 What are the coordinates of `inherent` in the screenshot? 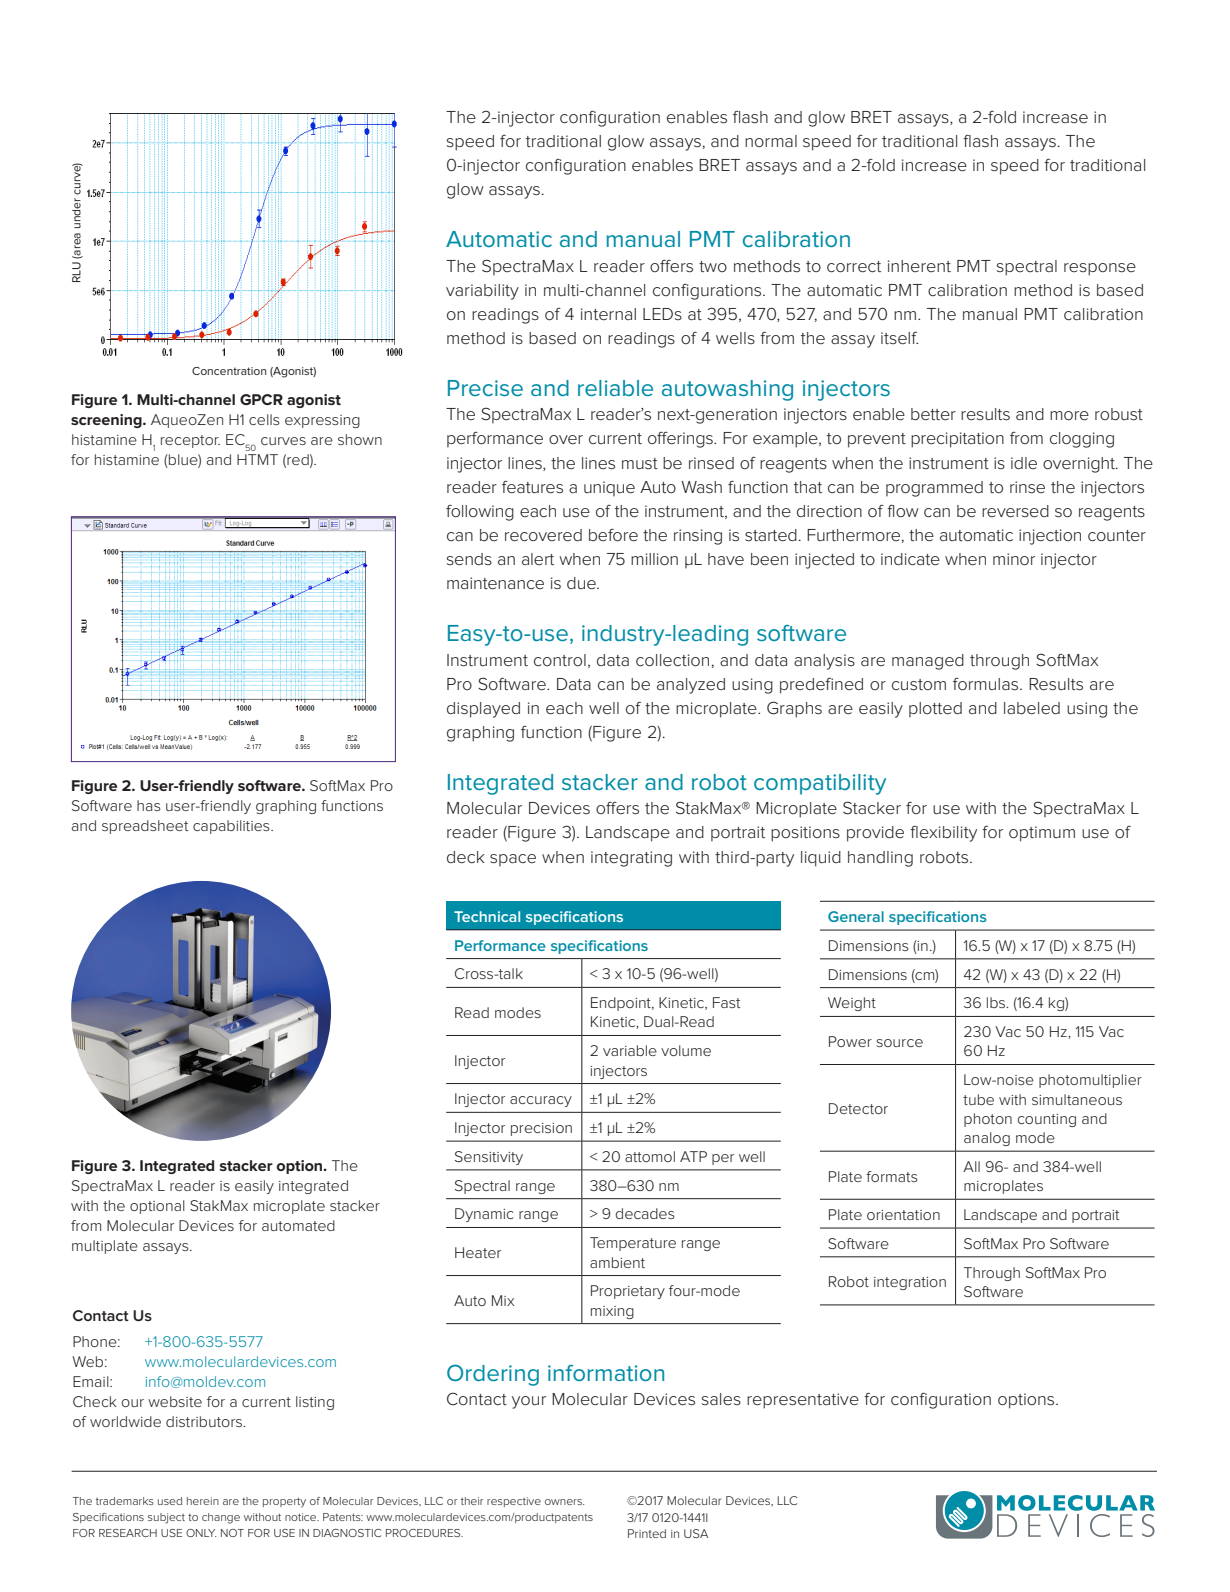 It's located at (919, 266).
